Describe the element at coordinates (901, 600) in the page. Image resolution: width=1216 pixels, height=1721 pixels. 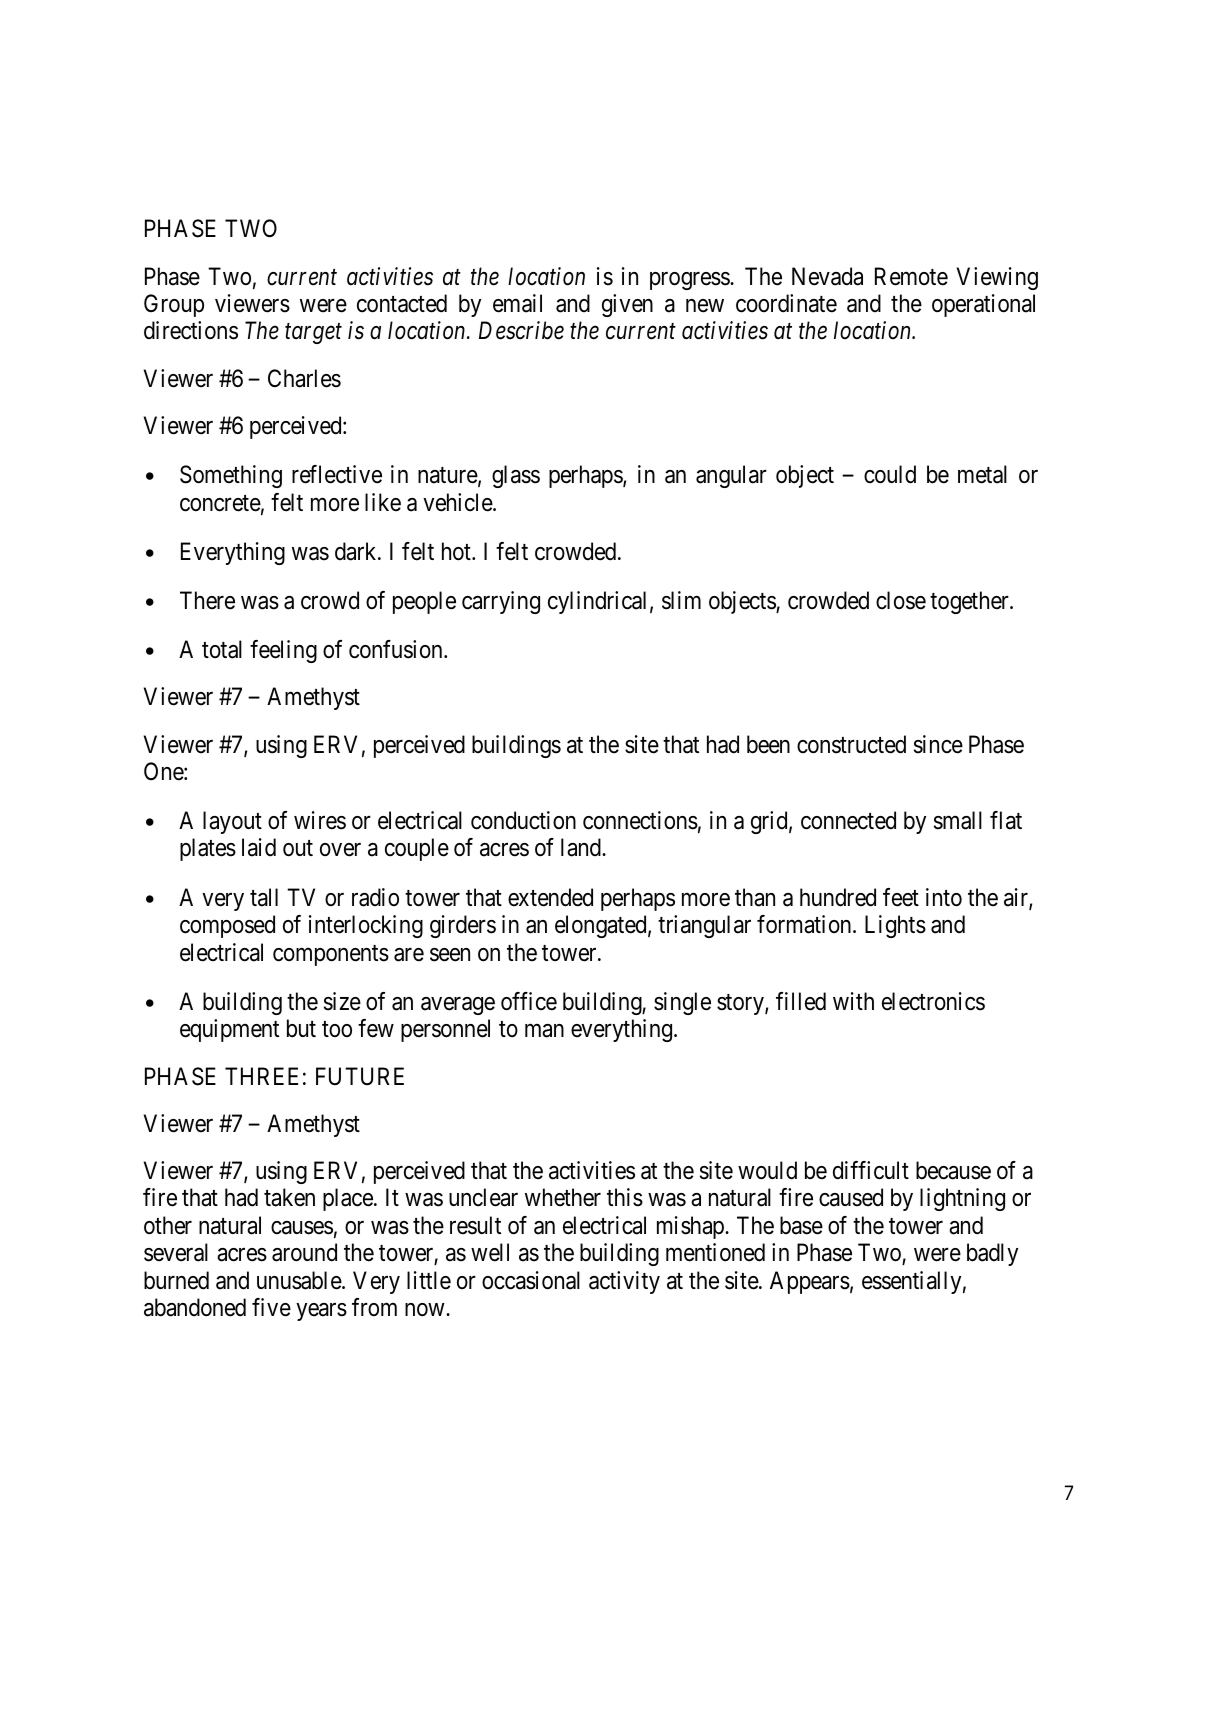
I see `close` at that location.
